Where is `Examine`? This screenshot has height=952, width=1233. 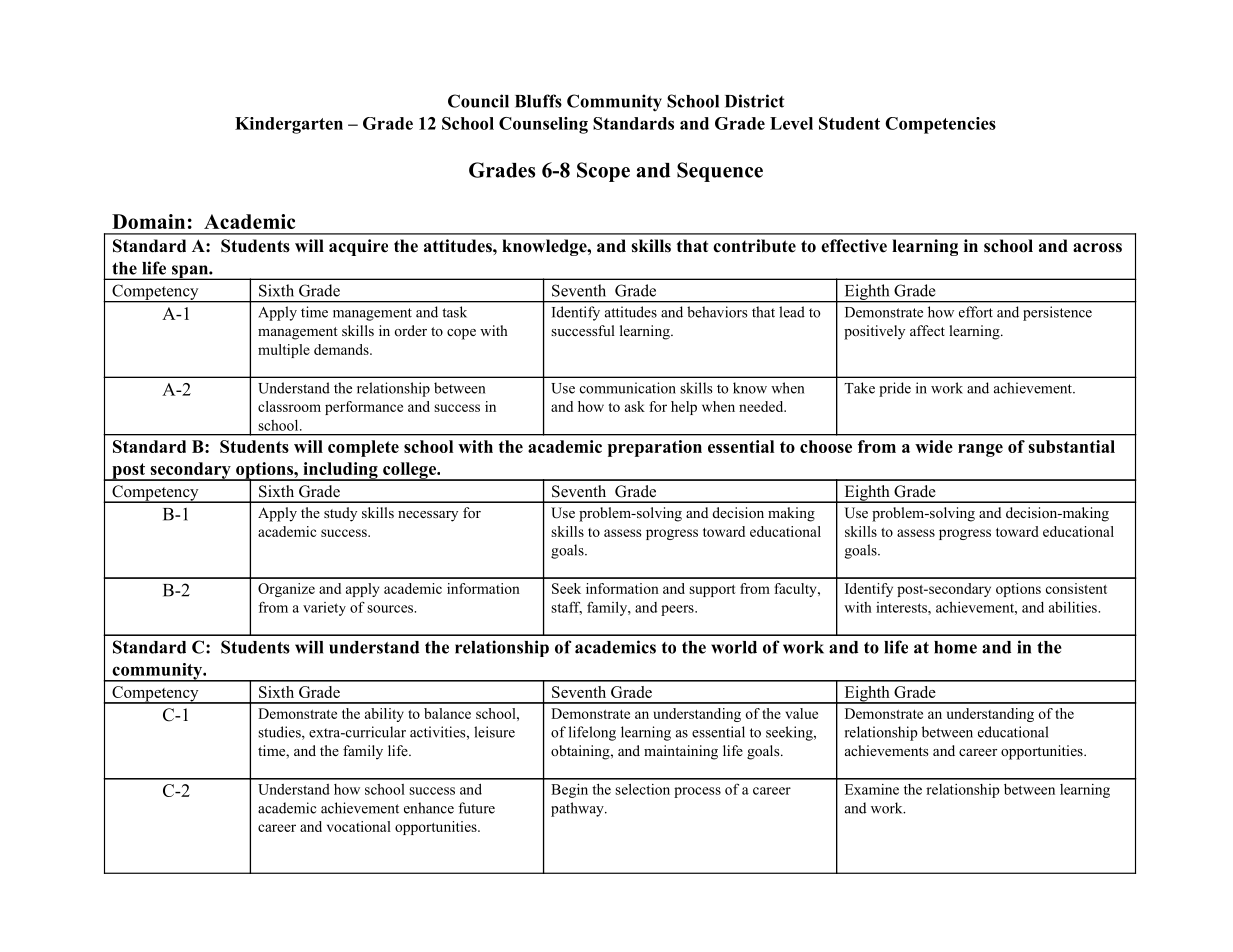
Examine is located at coordinates (872, 789).
